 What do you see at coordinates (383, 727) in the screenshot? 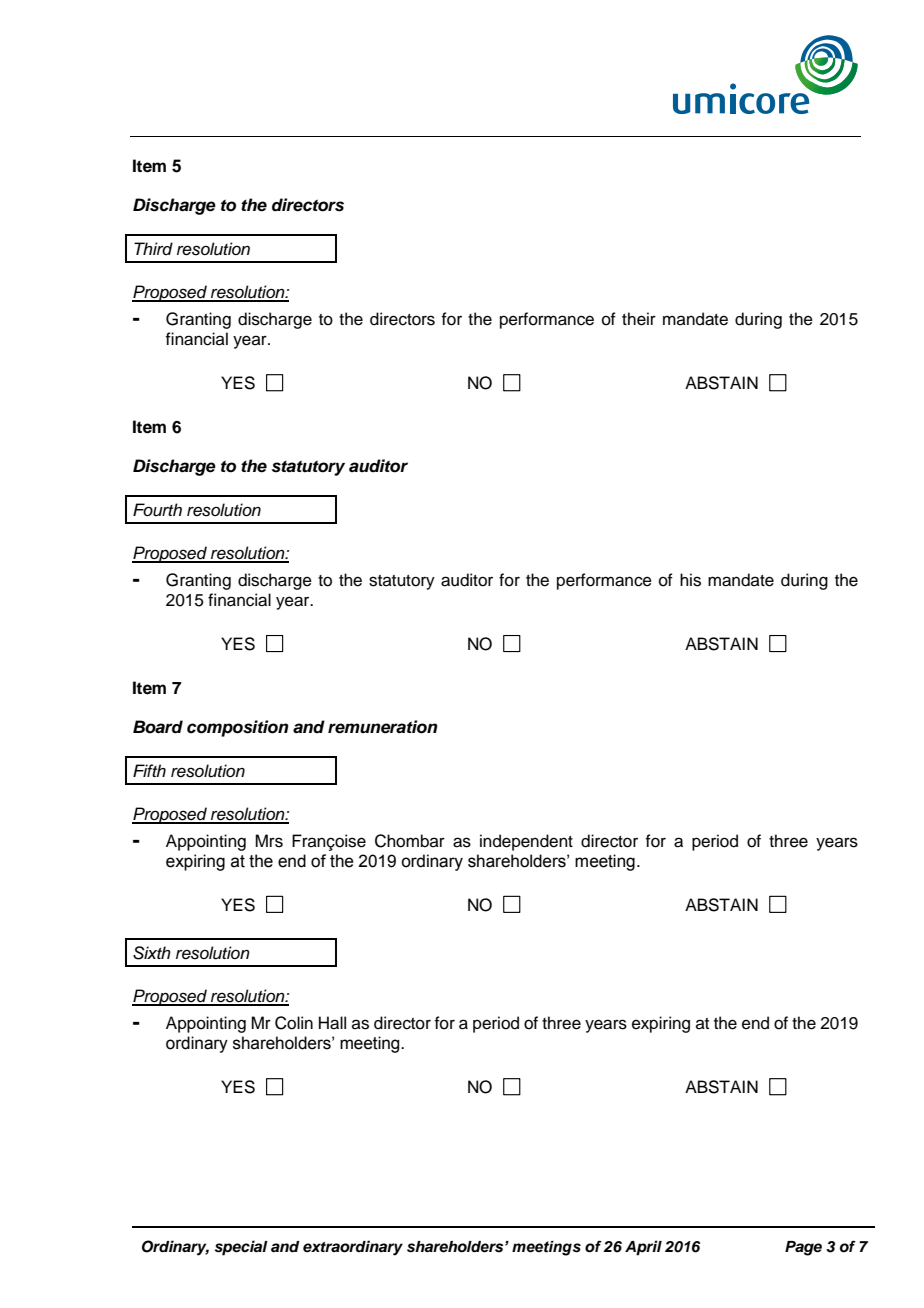
I see `remuneration` at bounding box center [383, 727].
